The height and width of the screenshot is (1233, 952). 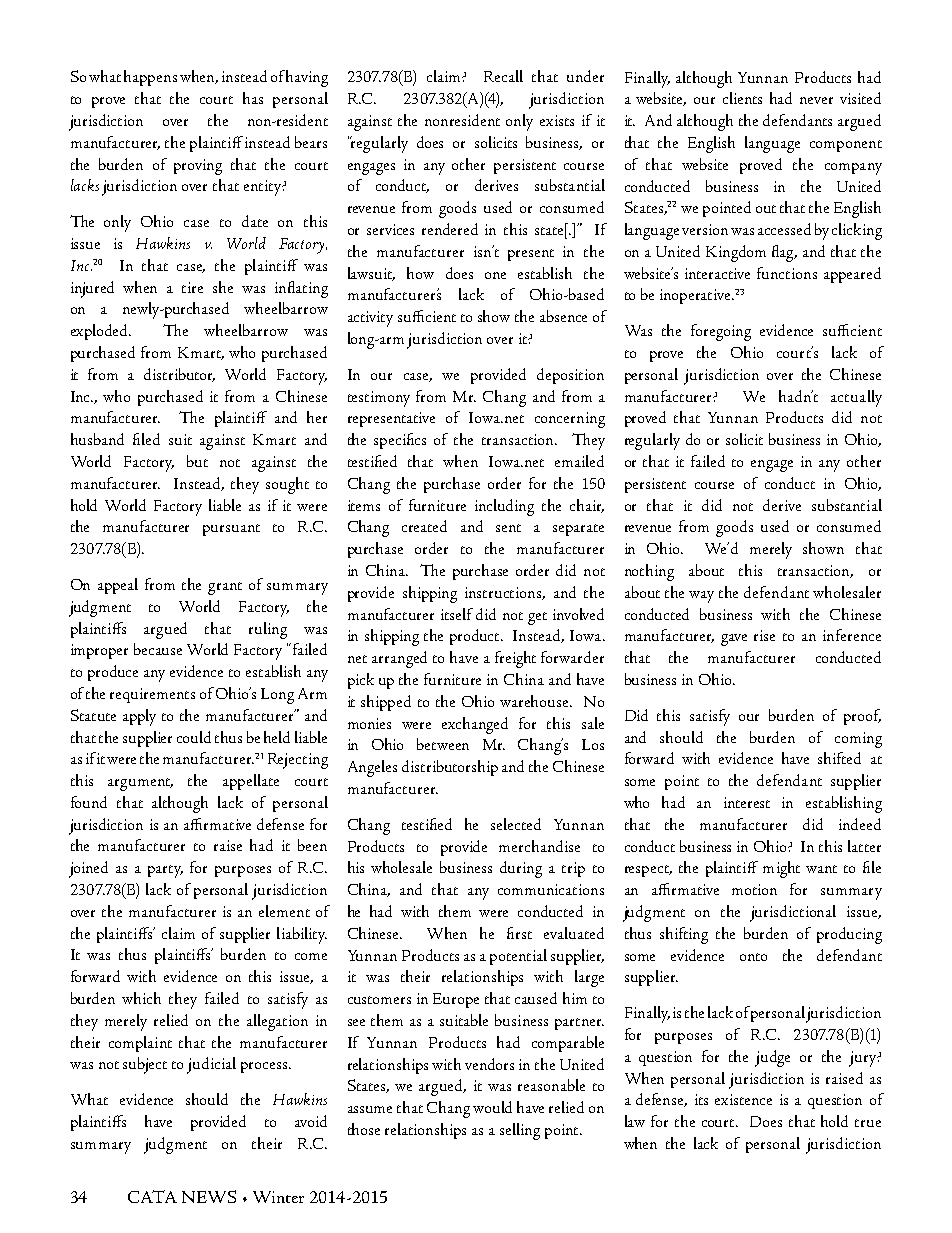 I want to click on judicial, so click(x=211, y=1065).
